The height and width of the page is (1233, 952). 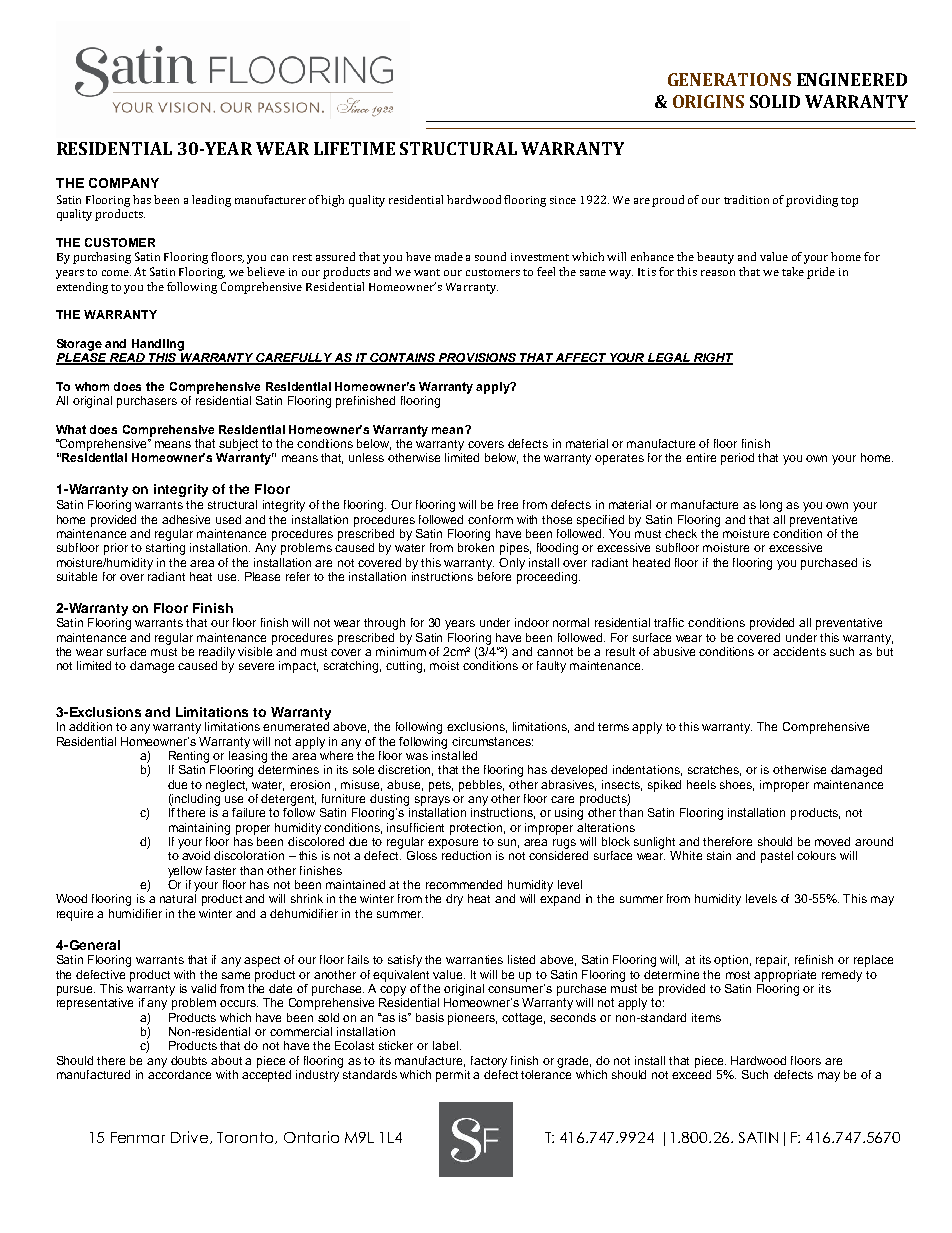 I want to click on exceed, so click(x=691, y=1074).
